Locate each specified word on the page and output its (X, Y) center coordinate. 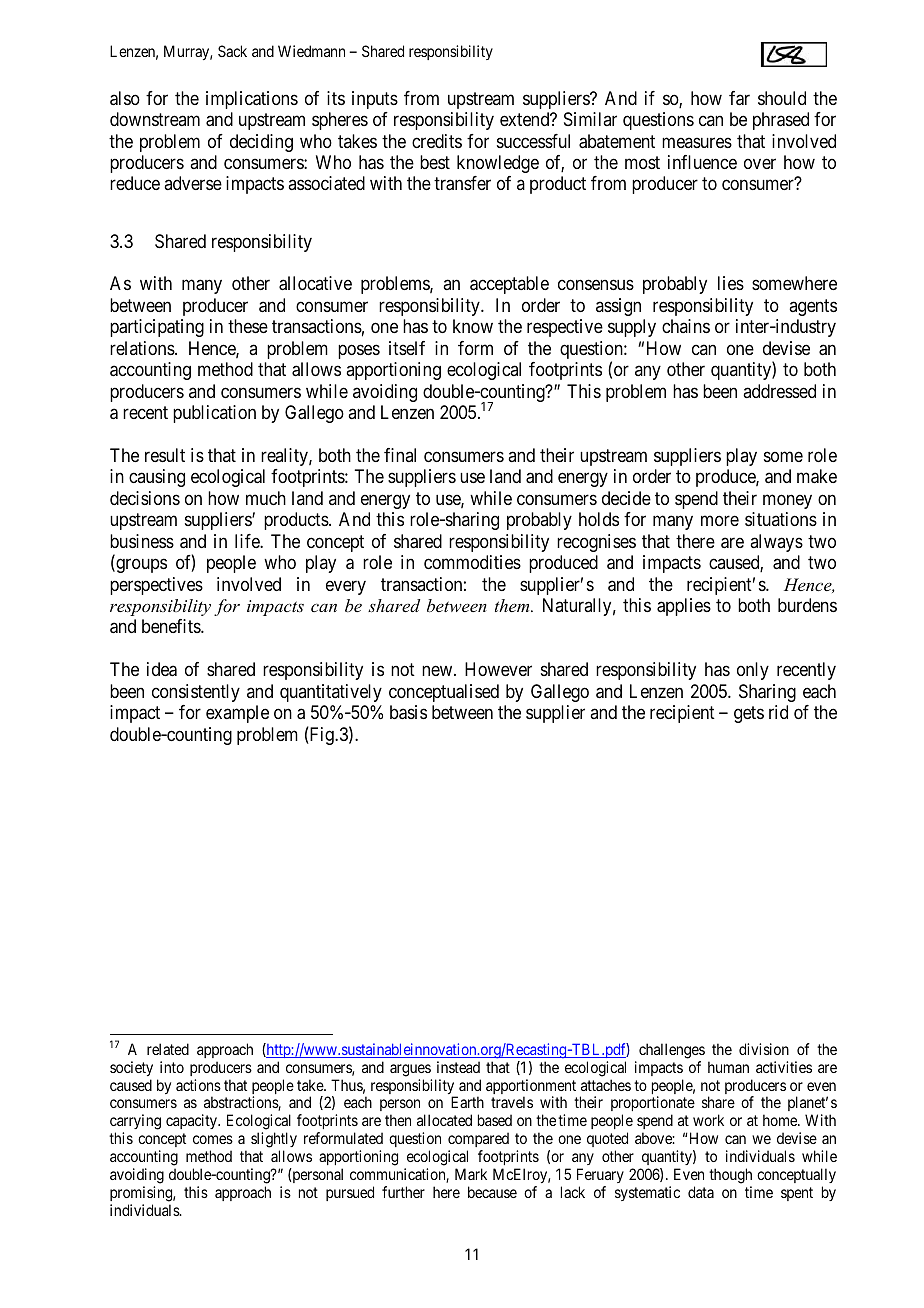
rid (778, 712)
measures (697, 142)
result (165, 455)
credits (437, 141)
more (720, 521)
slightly (274, 1141)
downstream (155, 119)
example (237, 714)
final (400, 455)
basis (408, 712)
